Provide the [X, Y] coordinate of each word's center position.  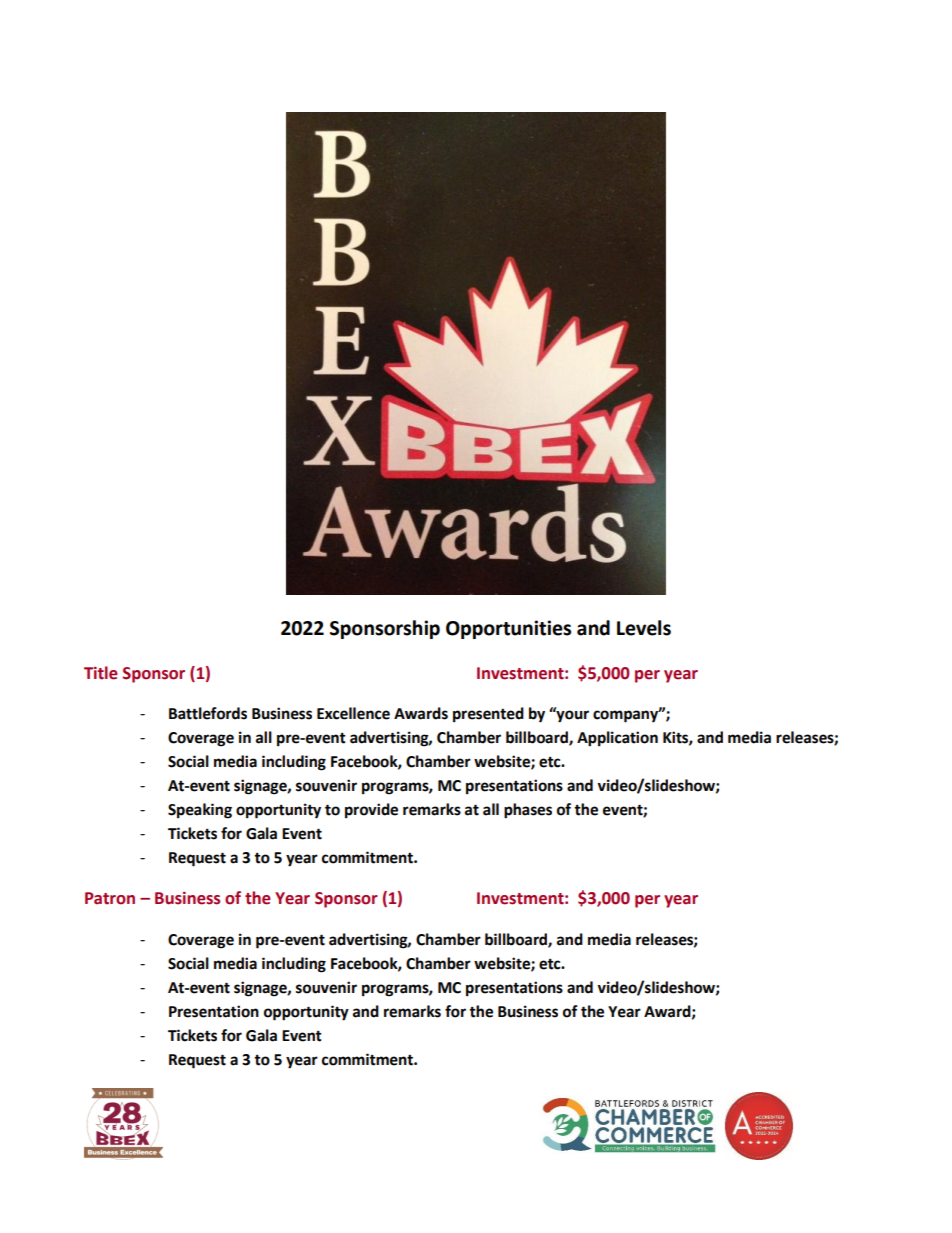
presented [488, 715]
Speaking [200, 811]
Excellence [353, 713]
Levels [644, 628]
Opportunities [508, 629]
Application [617, 739]
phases [528, 811]
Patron [110, 898]
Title [101, 673]
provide [371, 811]
